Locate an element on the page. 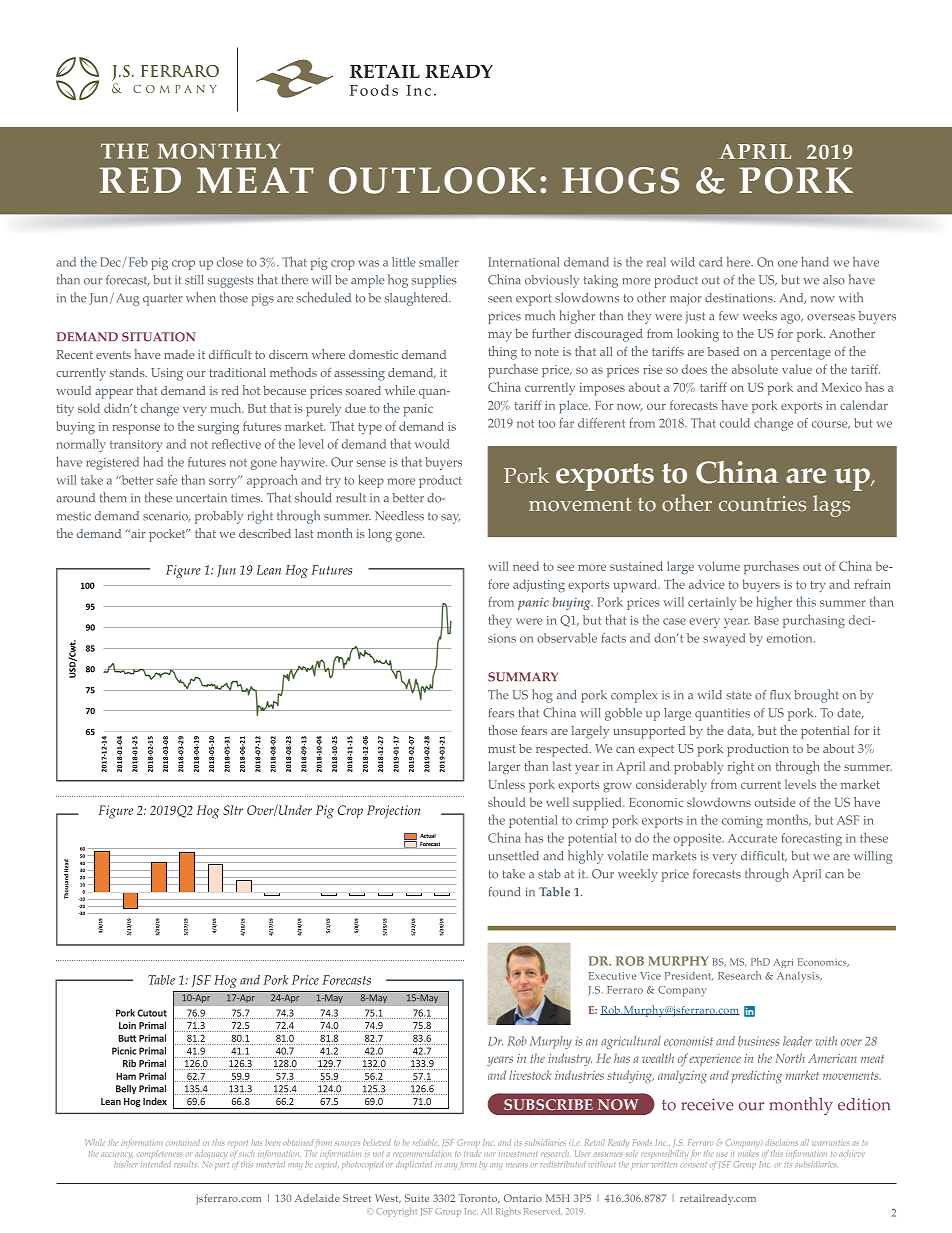 The width and height of the image is (952, 1233). trade is located at coordinates (472, 1153).
